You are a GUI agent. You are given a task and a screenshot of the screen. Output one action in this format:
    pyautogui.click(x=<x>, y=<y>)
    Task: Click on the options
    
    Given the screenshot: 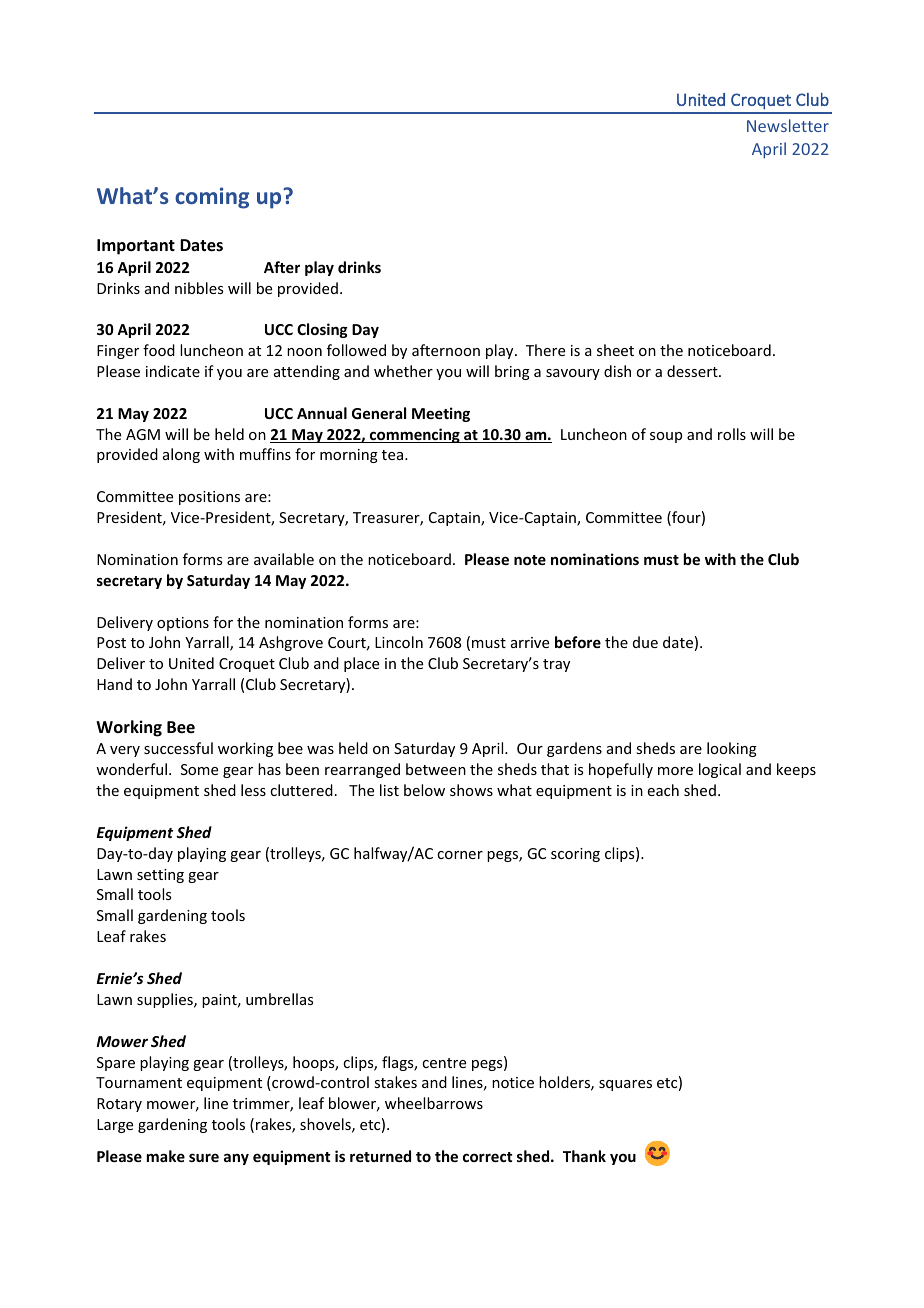 What is the action you would take?
    pyautogui.click(x=183, y=624)
